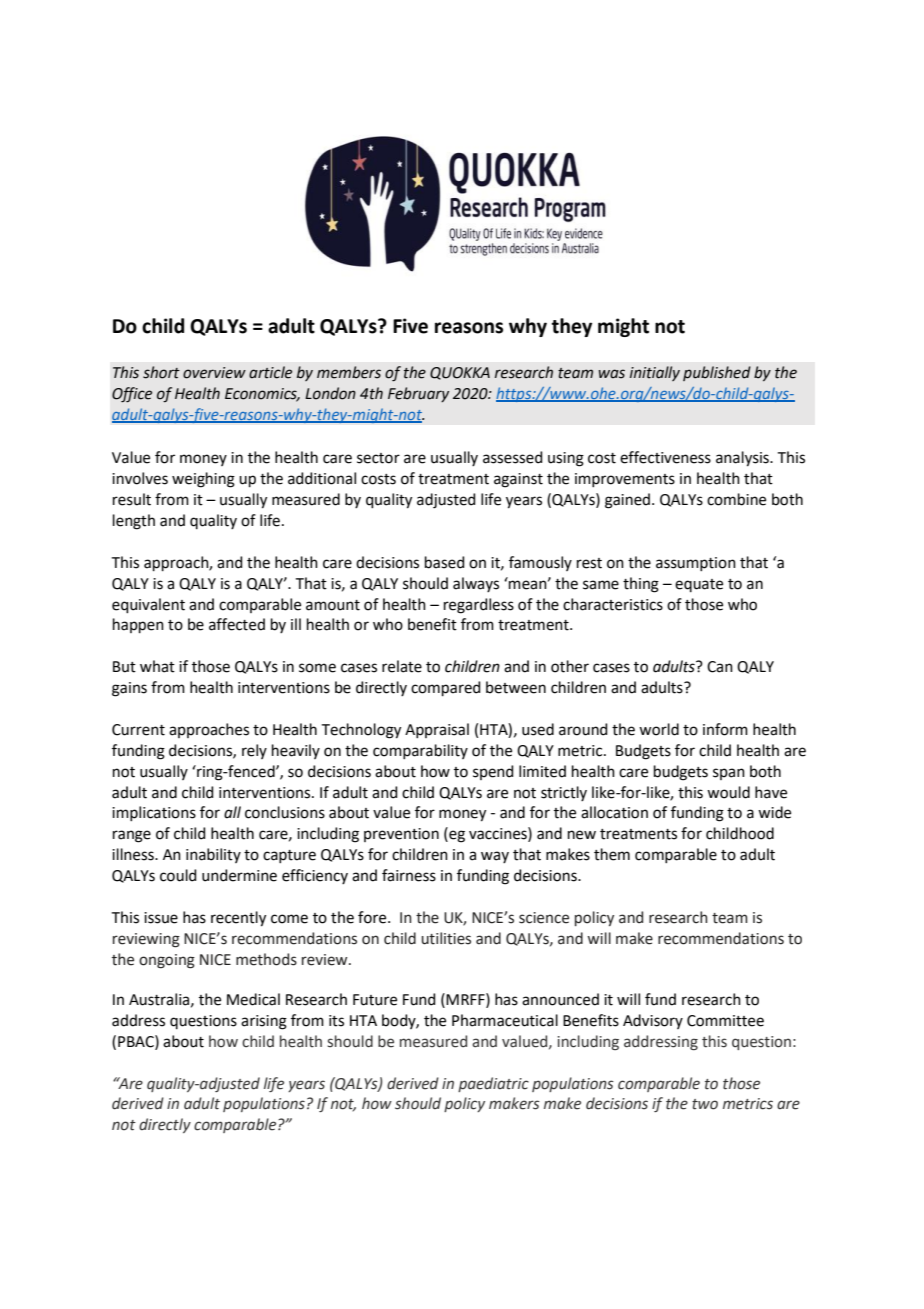 The width and height of the screenshot is (924, 1309). Describe the element at coordinates (717, 373) in the screenshot. I see `published` at that location.
